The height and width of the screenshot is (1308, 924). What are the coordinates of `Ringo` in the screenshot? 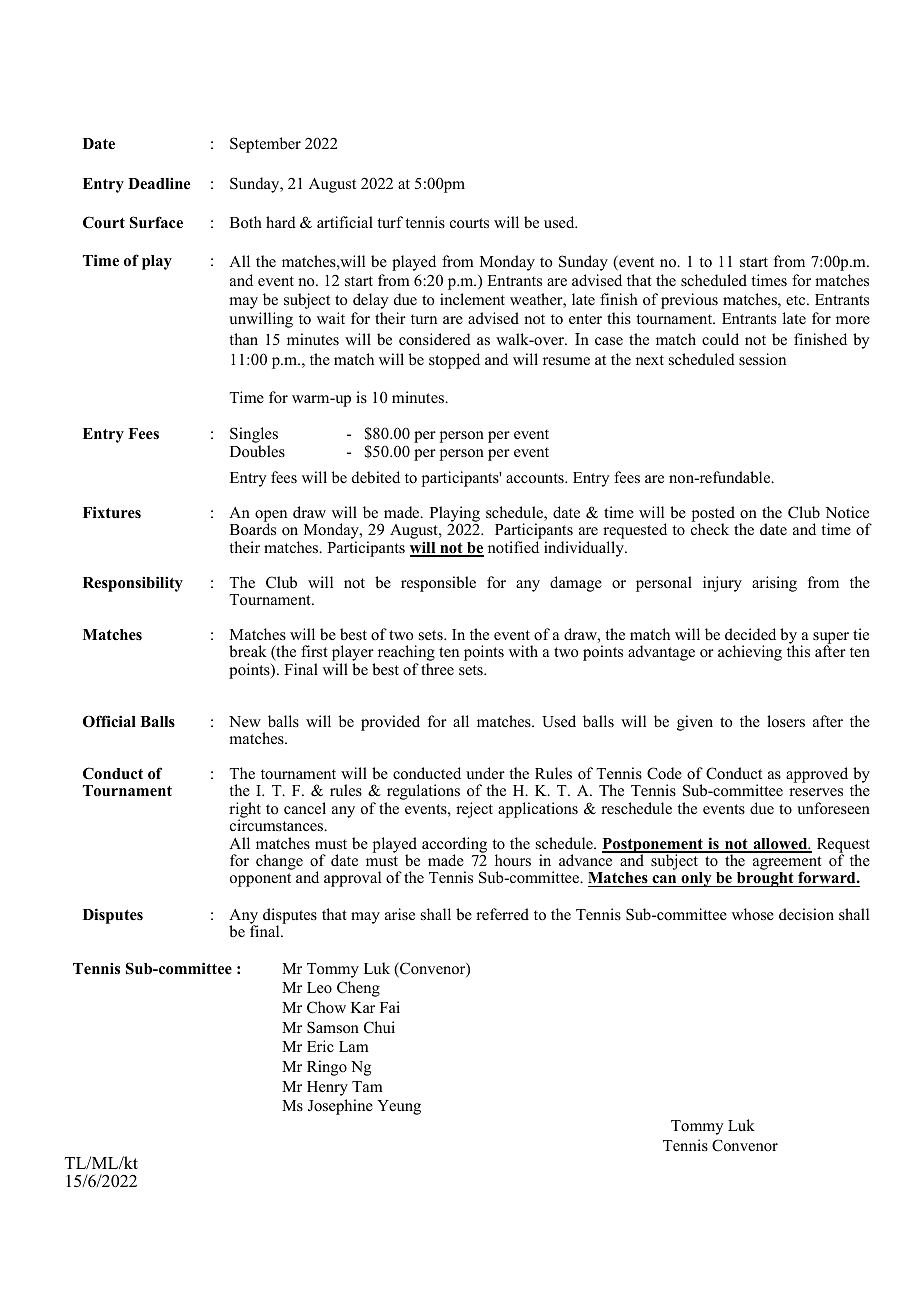 It's located at (327, 1068).
